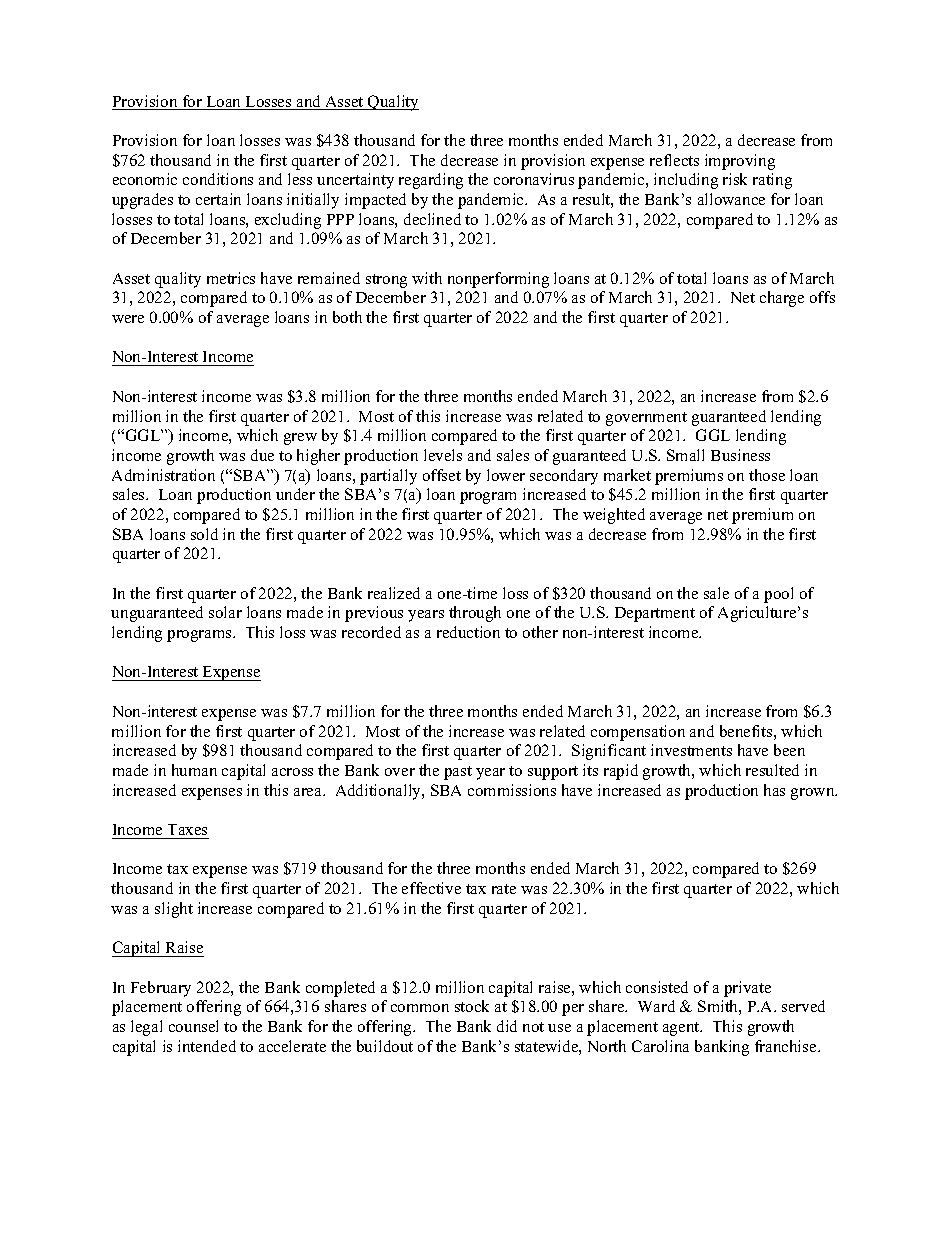 This screenshot has height=1233, width=952. Describe the element at coordinates (443, 455) in the screenshot. I see `levels` at that location.
